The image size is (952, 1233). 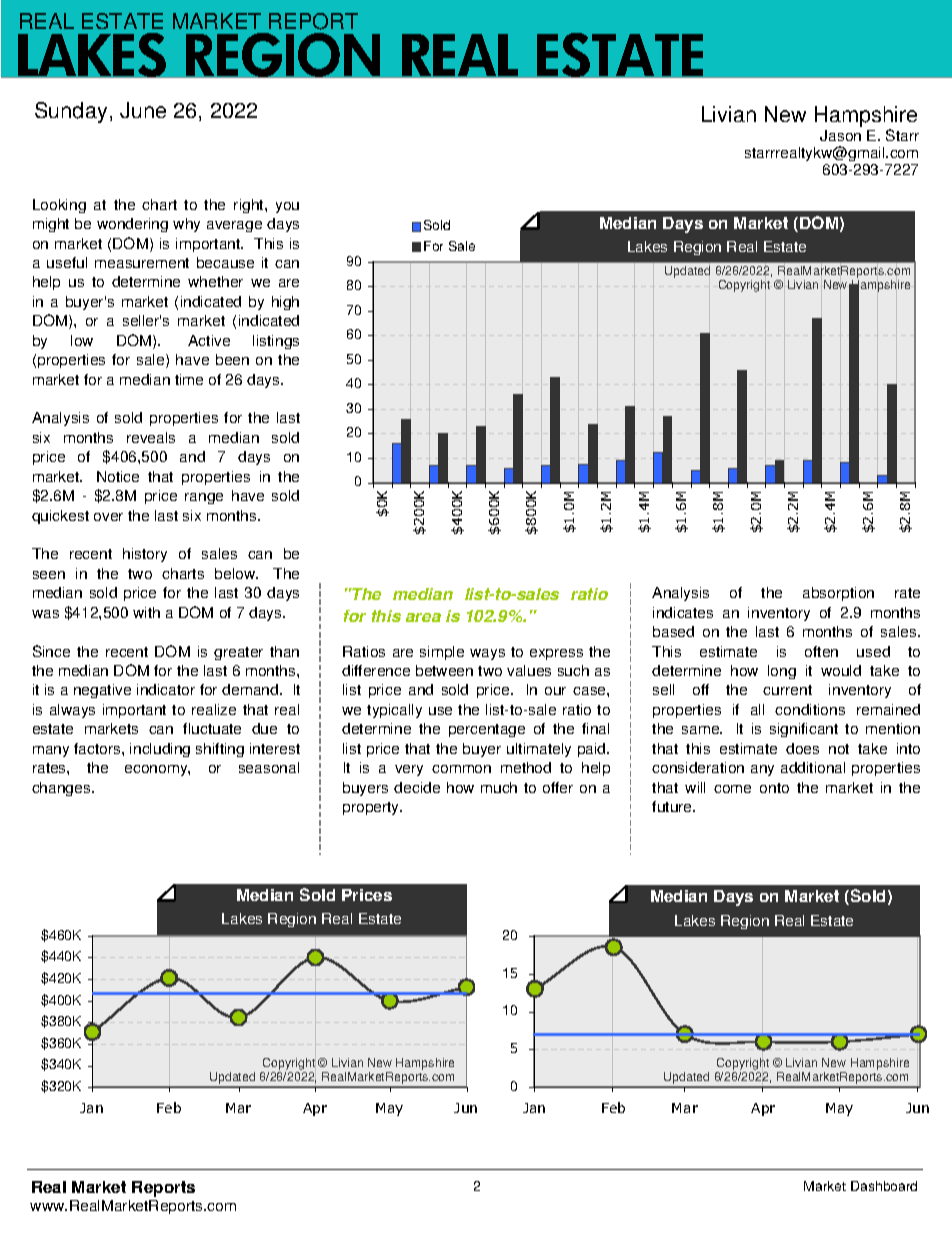 What do you see at coordinates (884, 1186) in the screenshot?
I see `Dashboard` at bounding box center [884, 1186].
